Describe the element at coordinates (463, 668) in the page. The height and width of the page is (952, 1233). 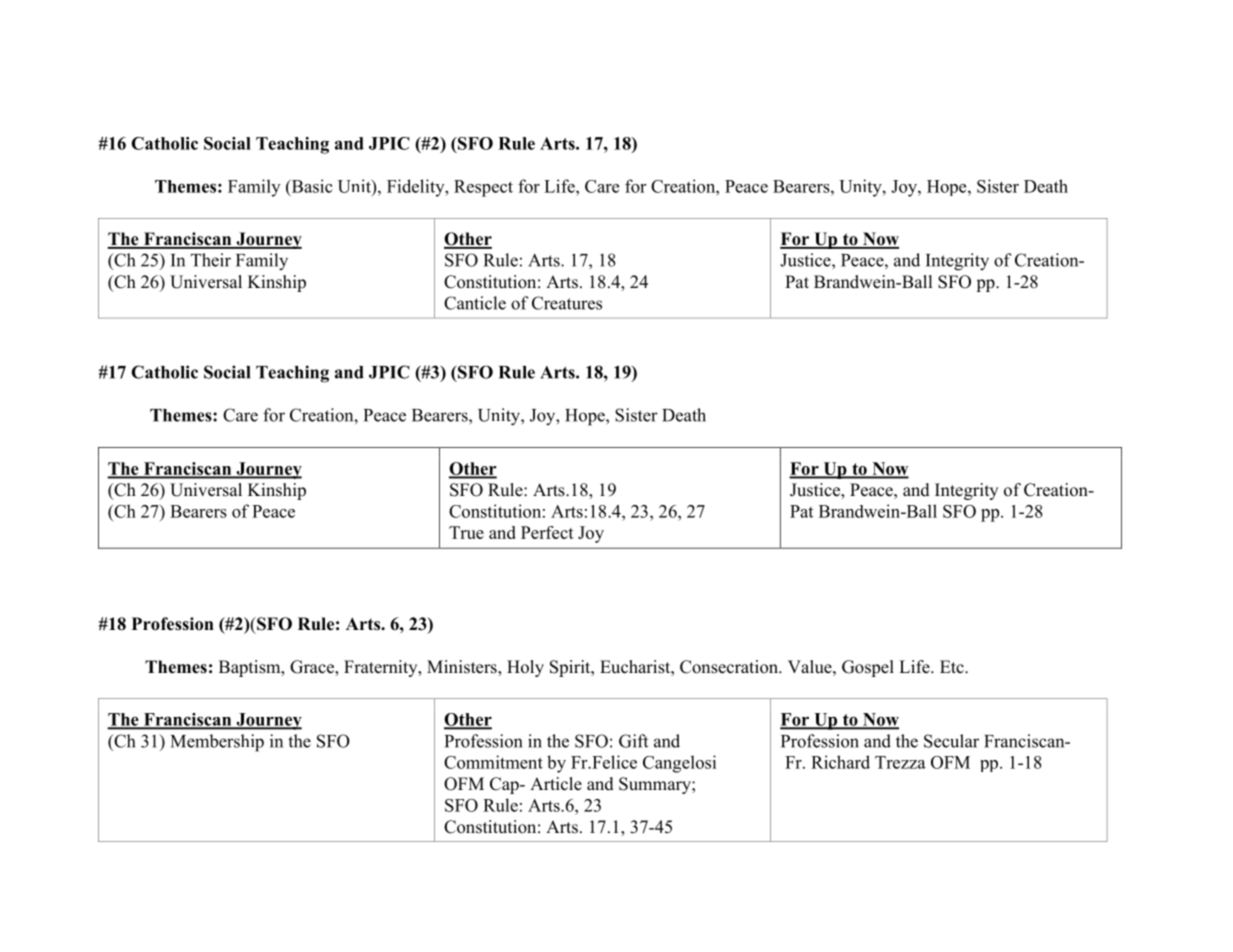
I see `Ministers` at that location.
